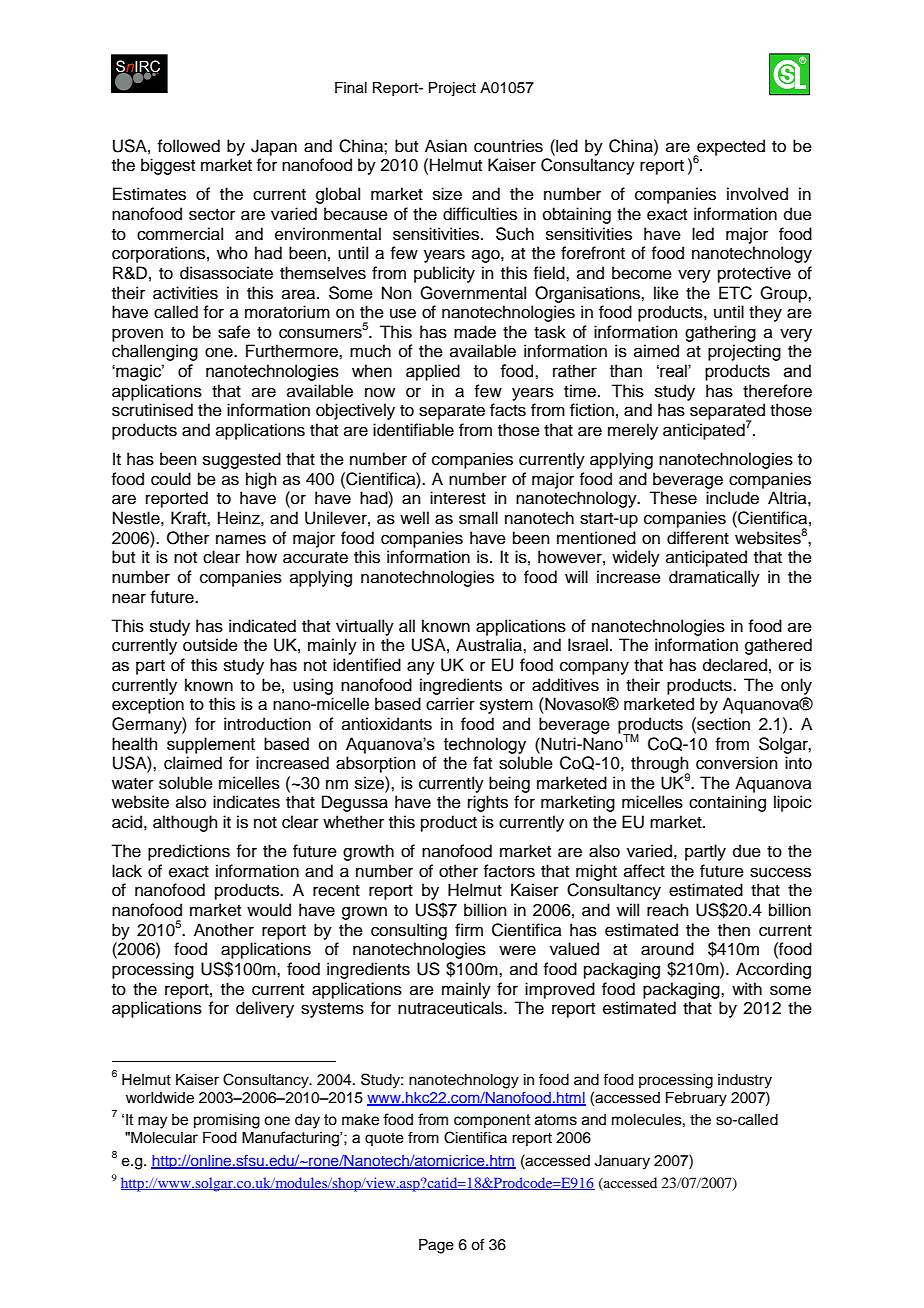  I want to click on include, so click(732, 498).
